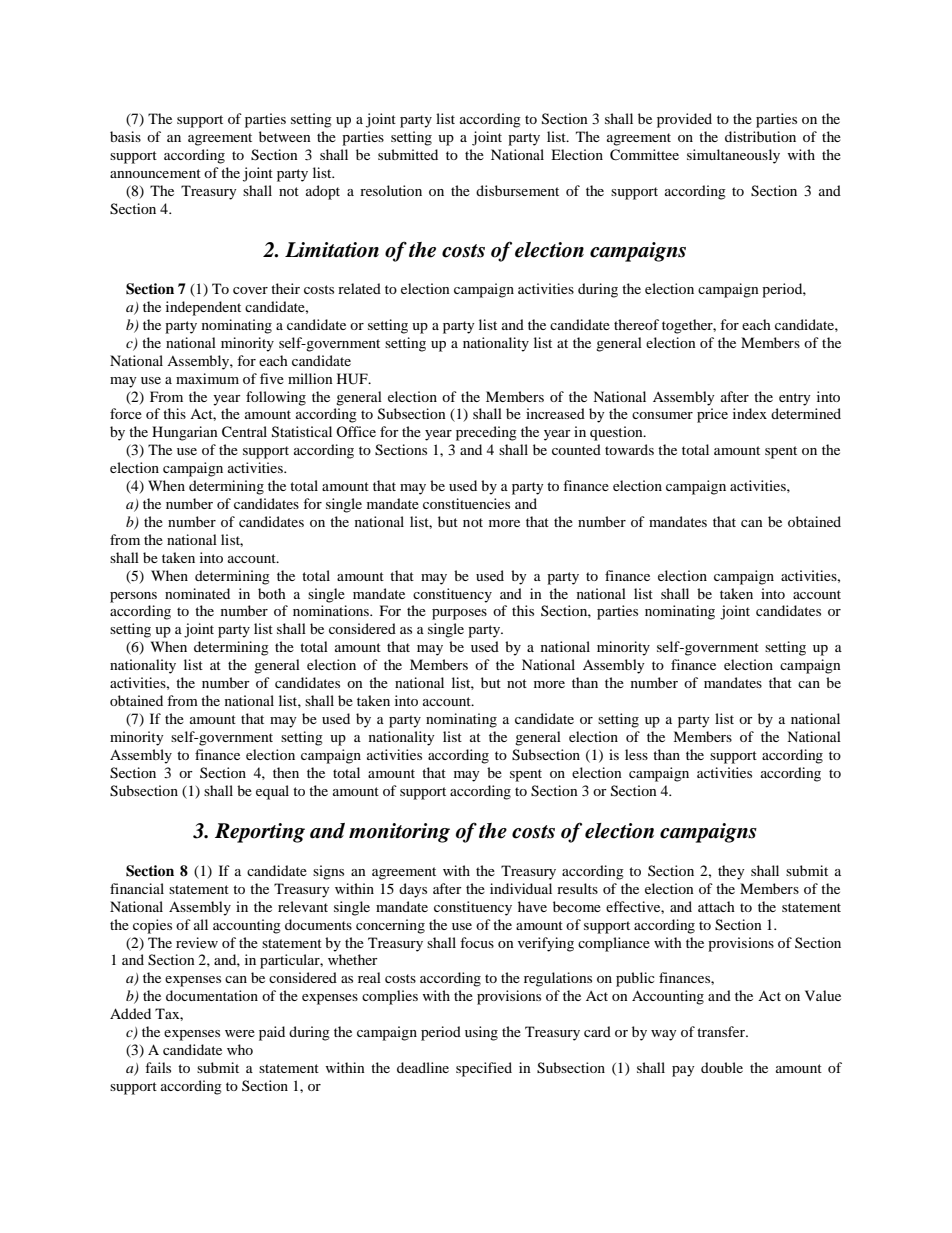  Describe the element at coordinates (197, 593) in the screenshot. I see `nominated` at that location.
